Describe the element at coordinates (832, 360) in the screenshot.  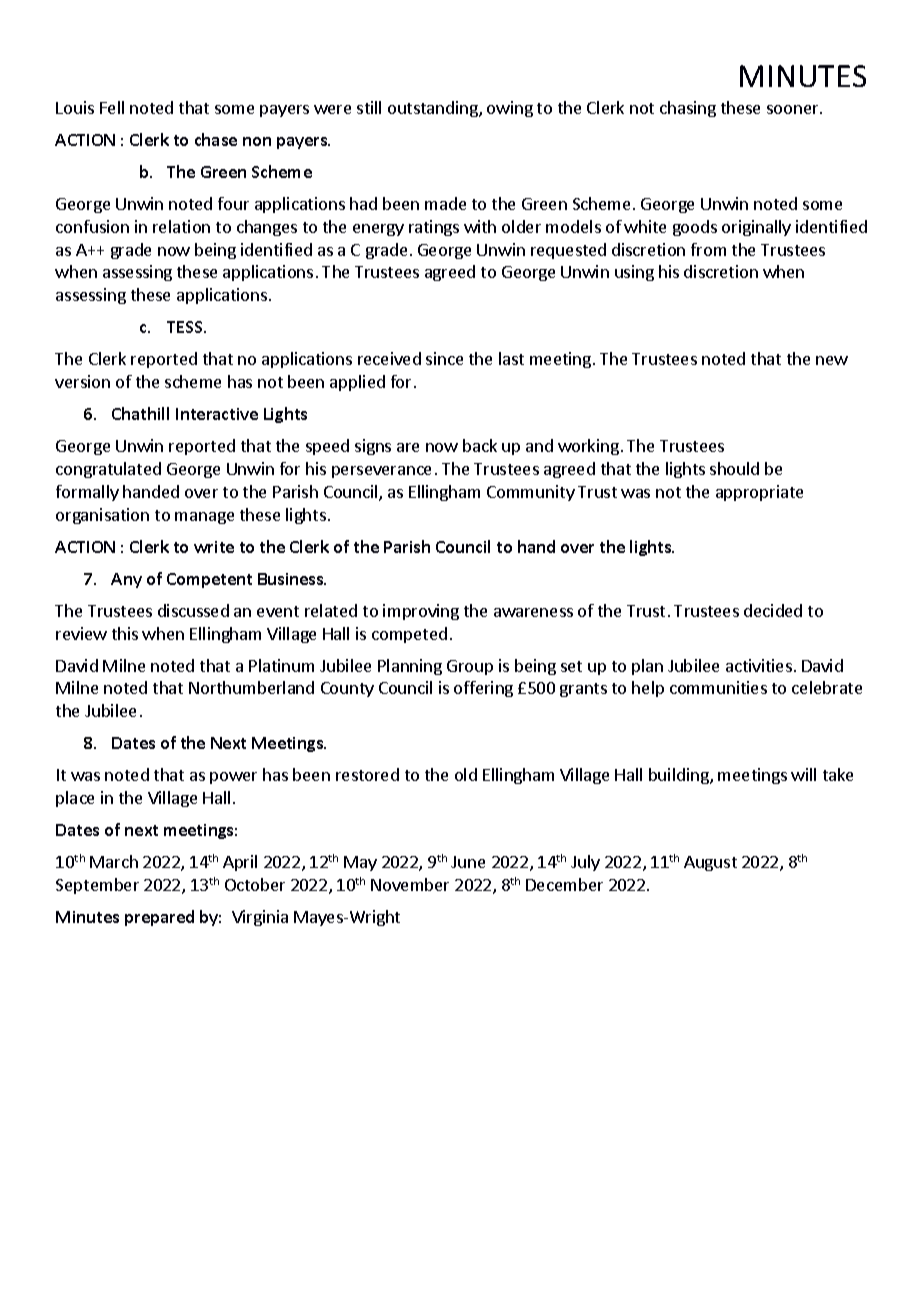
I see `new` at that location.
